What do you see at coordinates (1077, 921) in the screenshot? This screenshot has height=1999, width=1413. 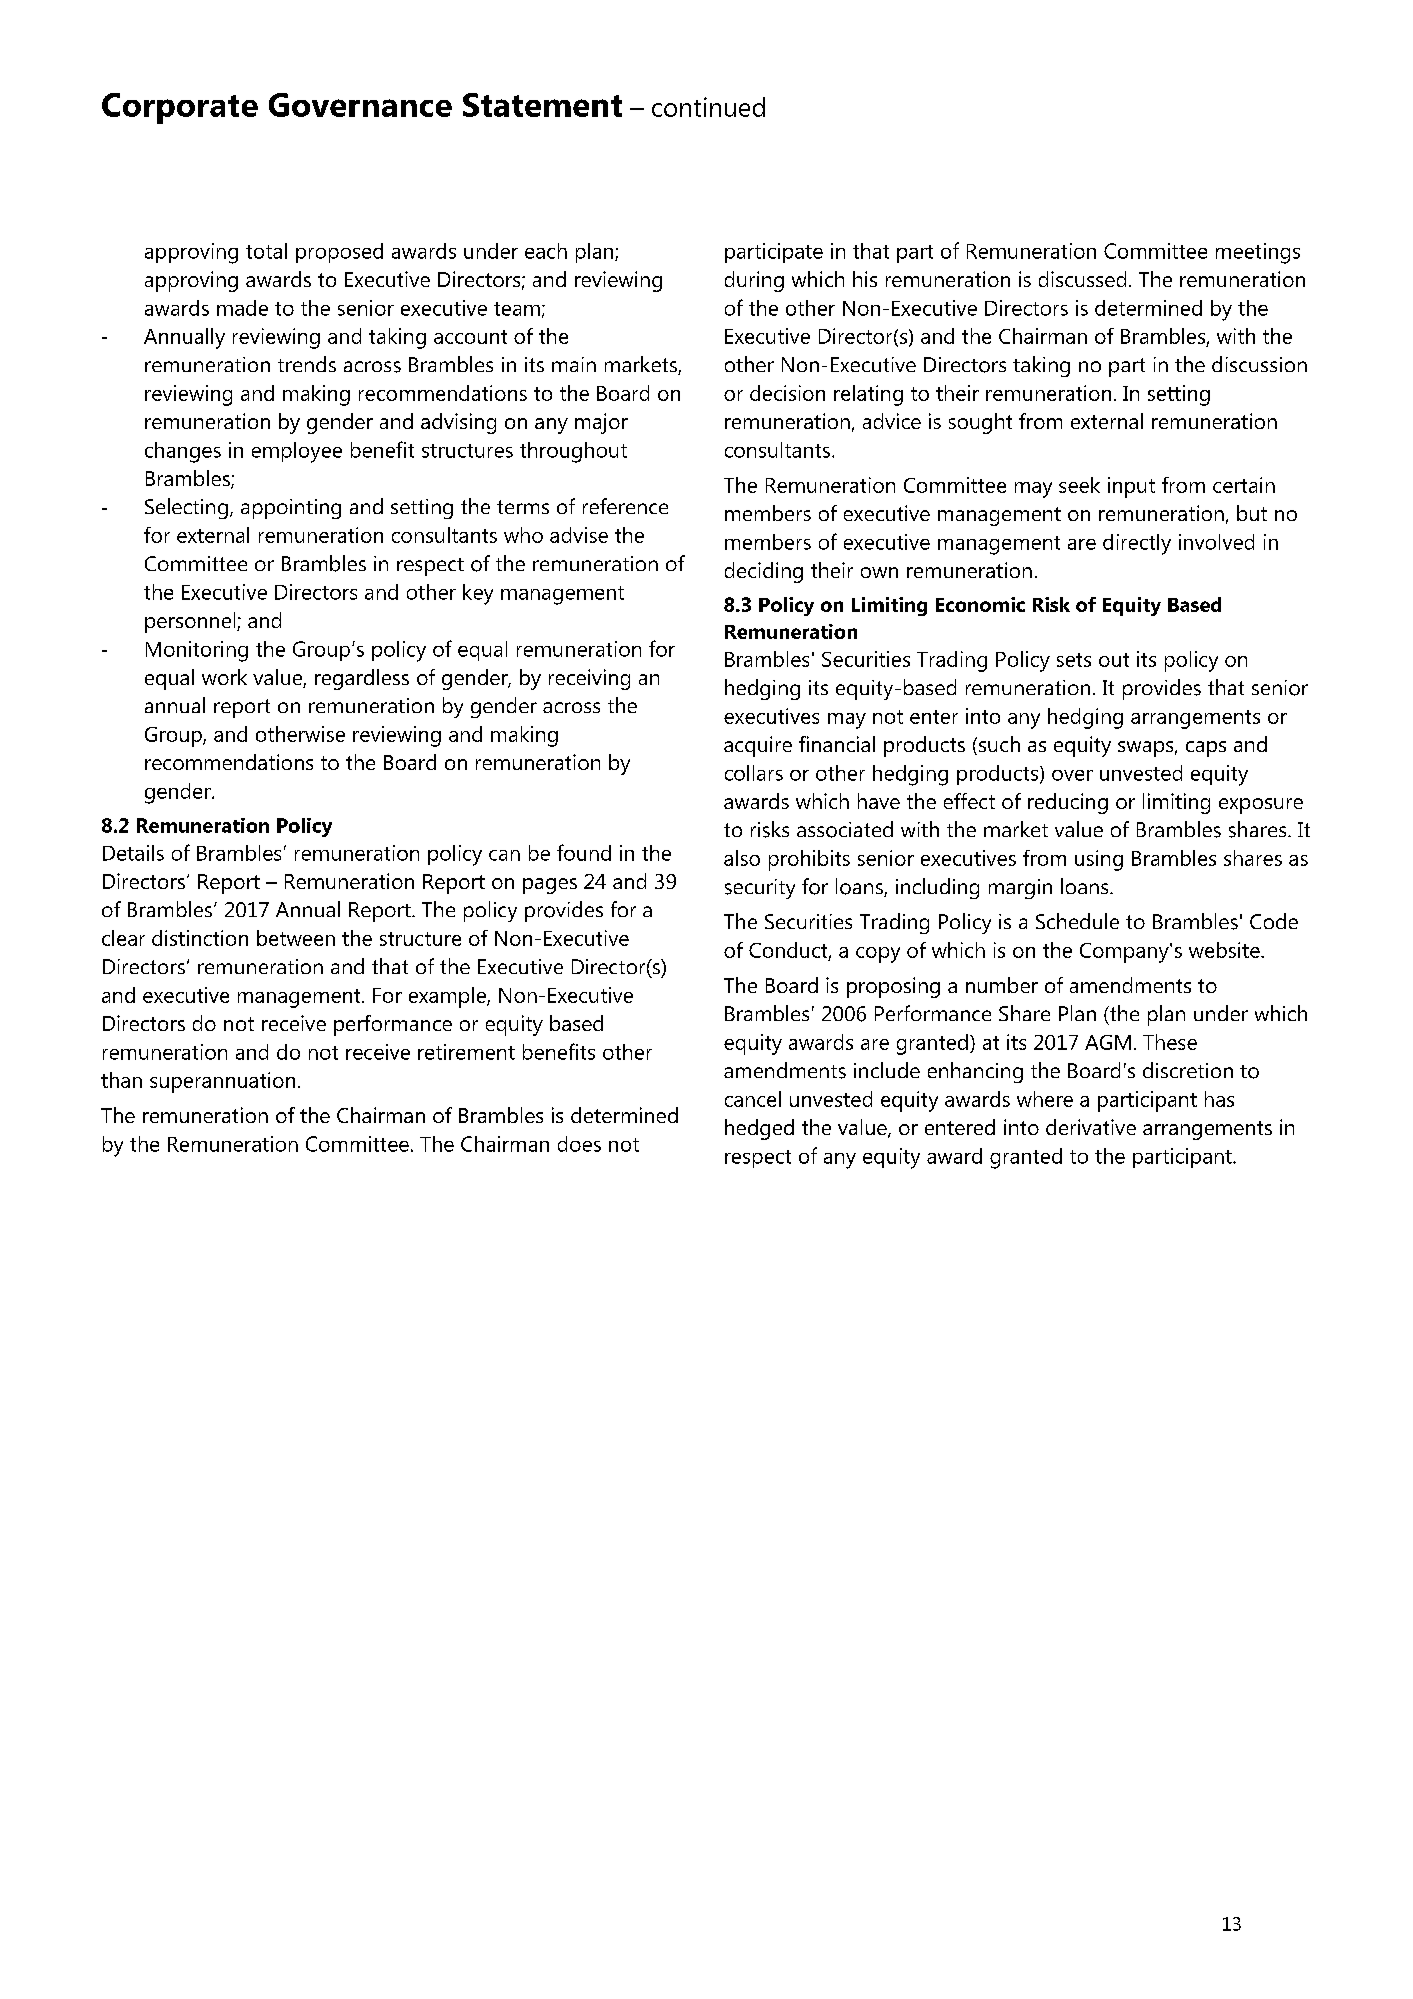 I see `Schedule` at bounding box center [1077, 921].
